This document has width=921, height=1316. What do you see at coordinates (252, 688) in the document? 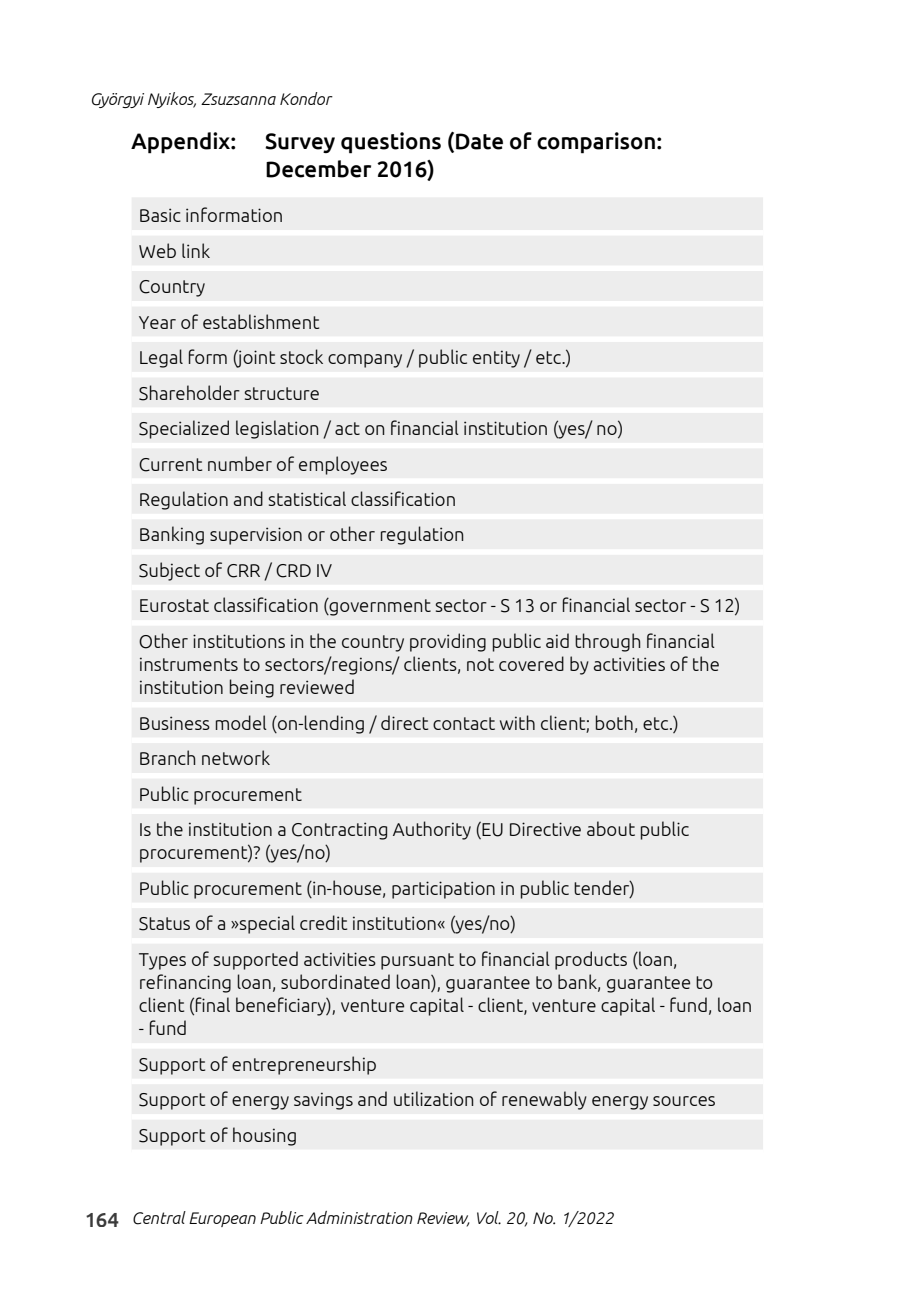
I see `being` at bounding box center [252, 688].
